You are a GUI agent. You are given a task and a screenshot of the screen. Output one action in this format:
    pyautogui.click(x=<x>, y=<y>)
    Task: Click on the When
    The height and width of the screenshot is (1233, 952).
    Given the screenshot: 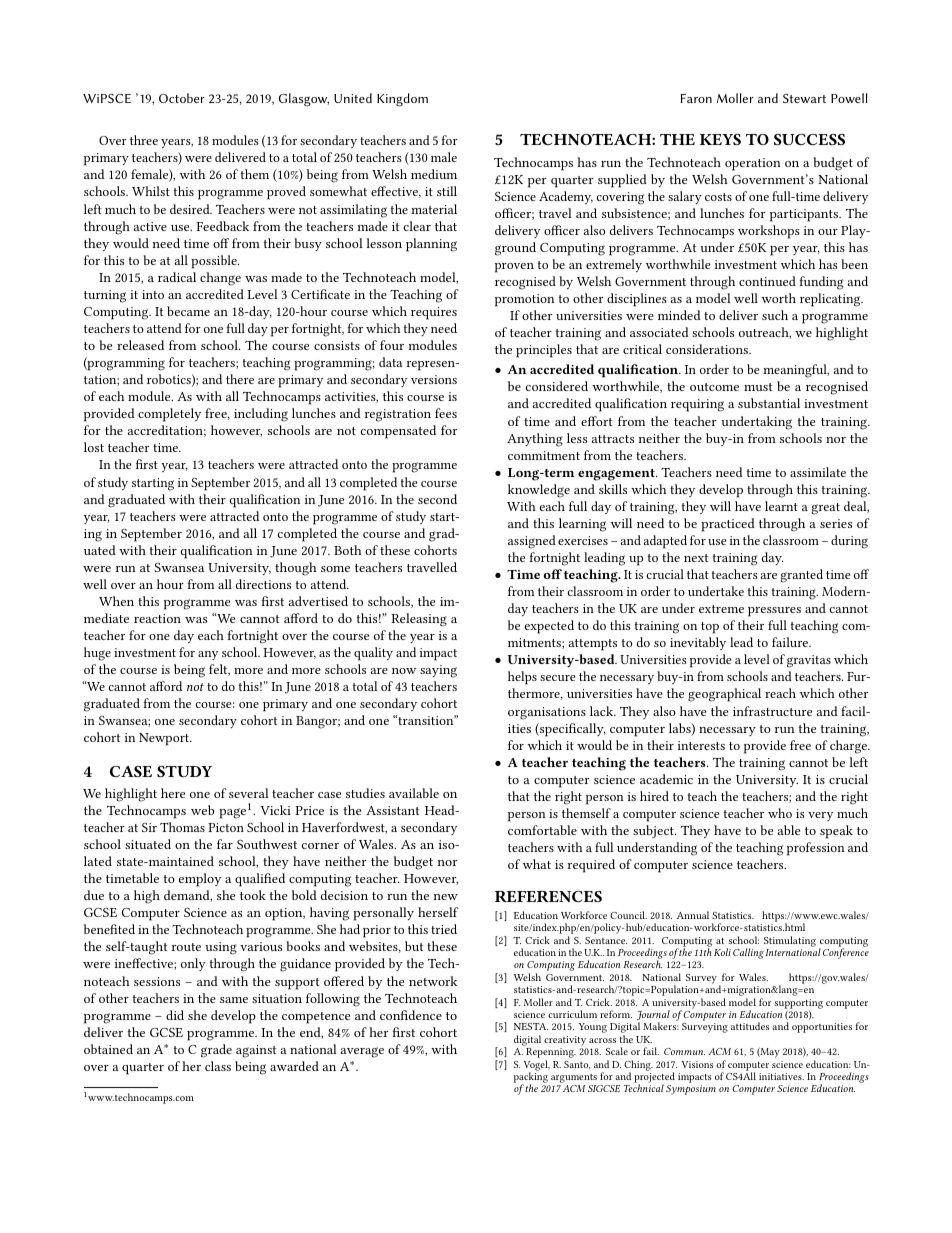 What is the action you would take?
    pyautogui.click(x=116, y=601)
